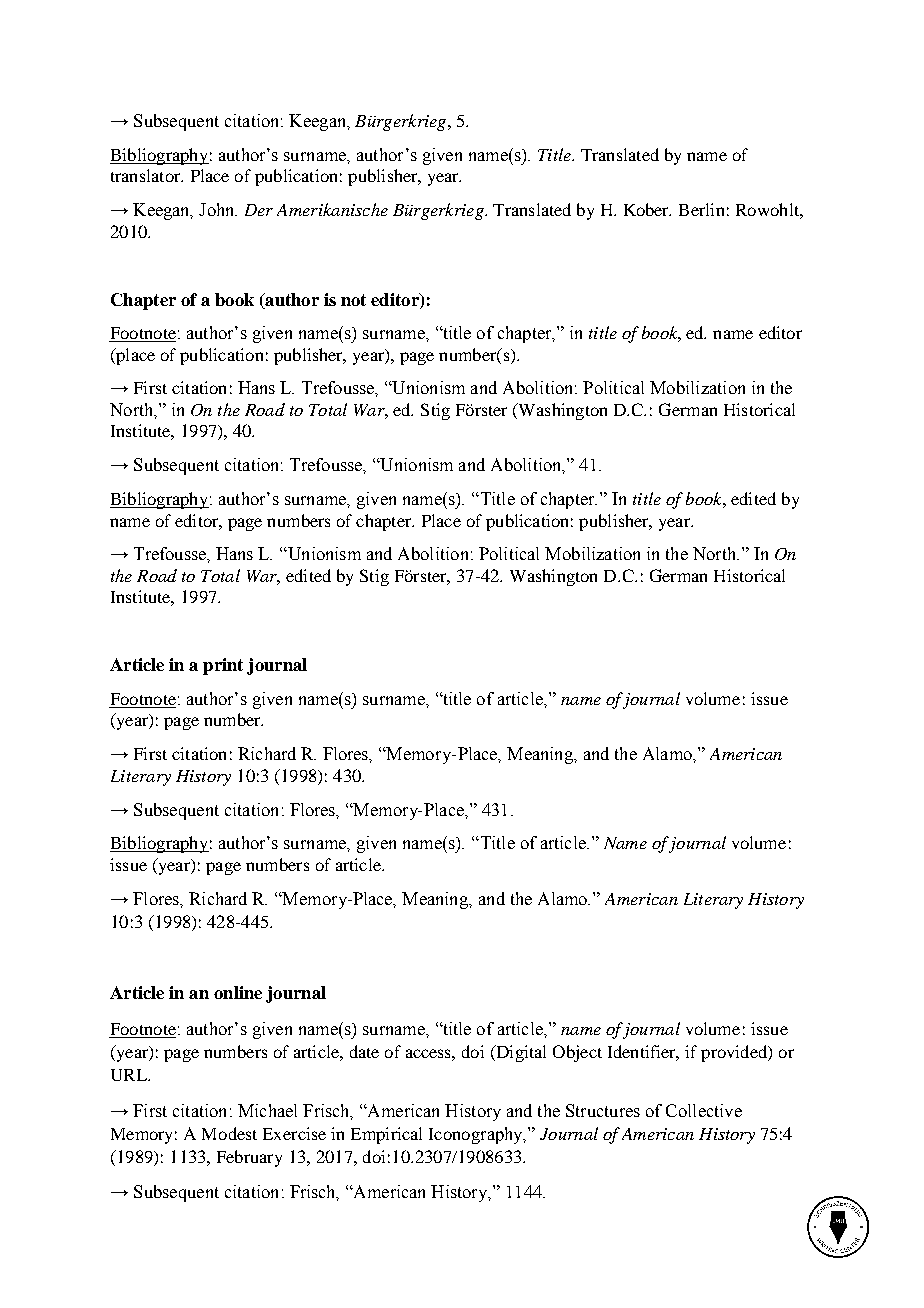 The image size is (924, 1308). Describe the element at coordinates (238, 992) in the screenshot. I see `online` at that location.
